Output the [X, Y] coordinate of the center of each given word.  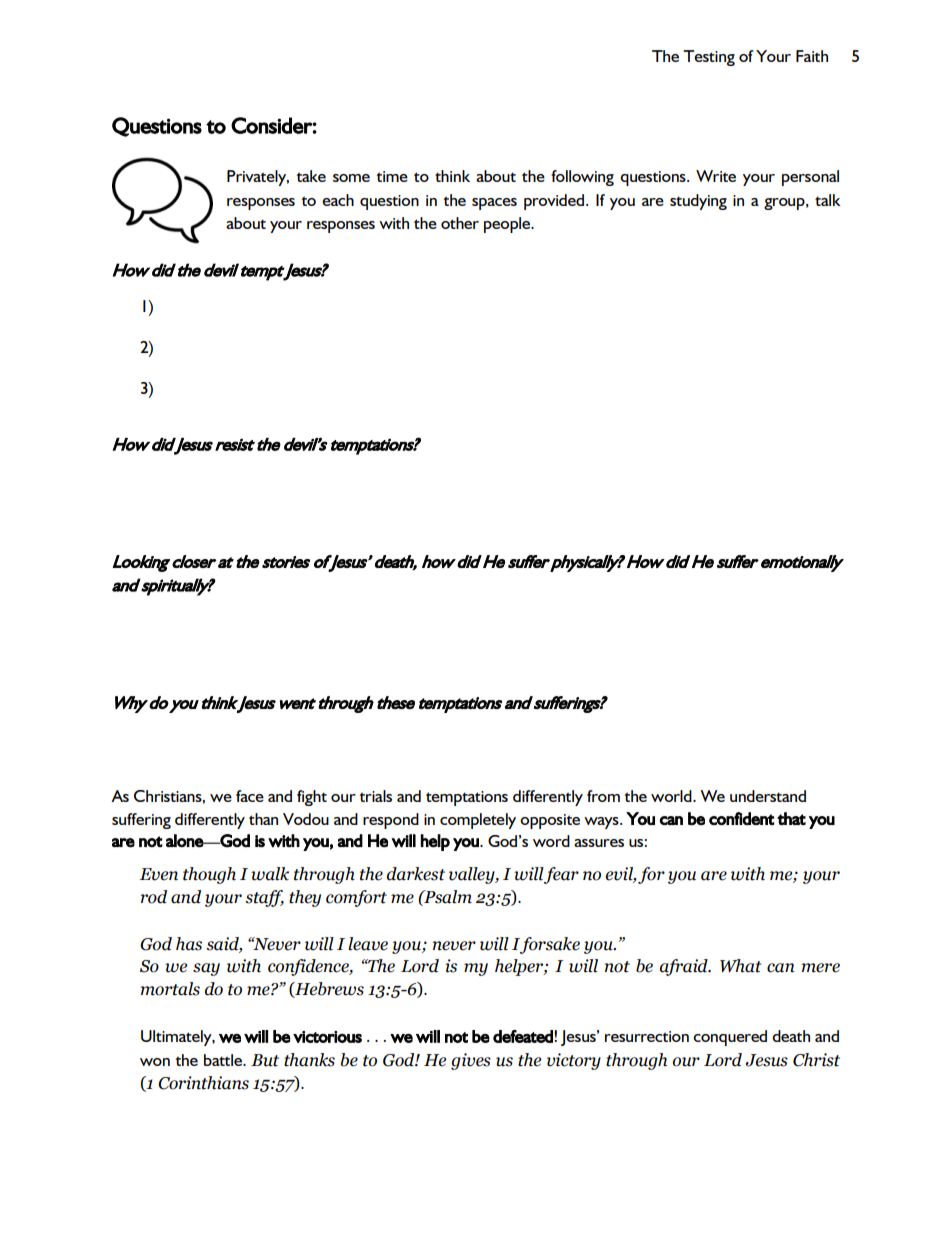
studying [698, 202]
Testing [709, 58]
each [338, 200]
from [603, 796]
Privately [258, 178]
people [508, 225]
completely [478, 821]
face [250, 796]
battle [224, 1060]
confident [741, 818]
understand [768, 796]
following [582, 178]
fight [312, 798]
